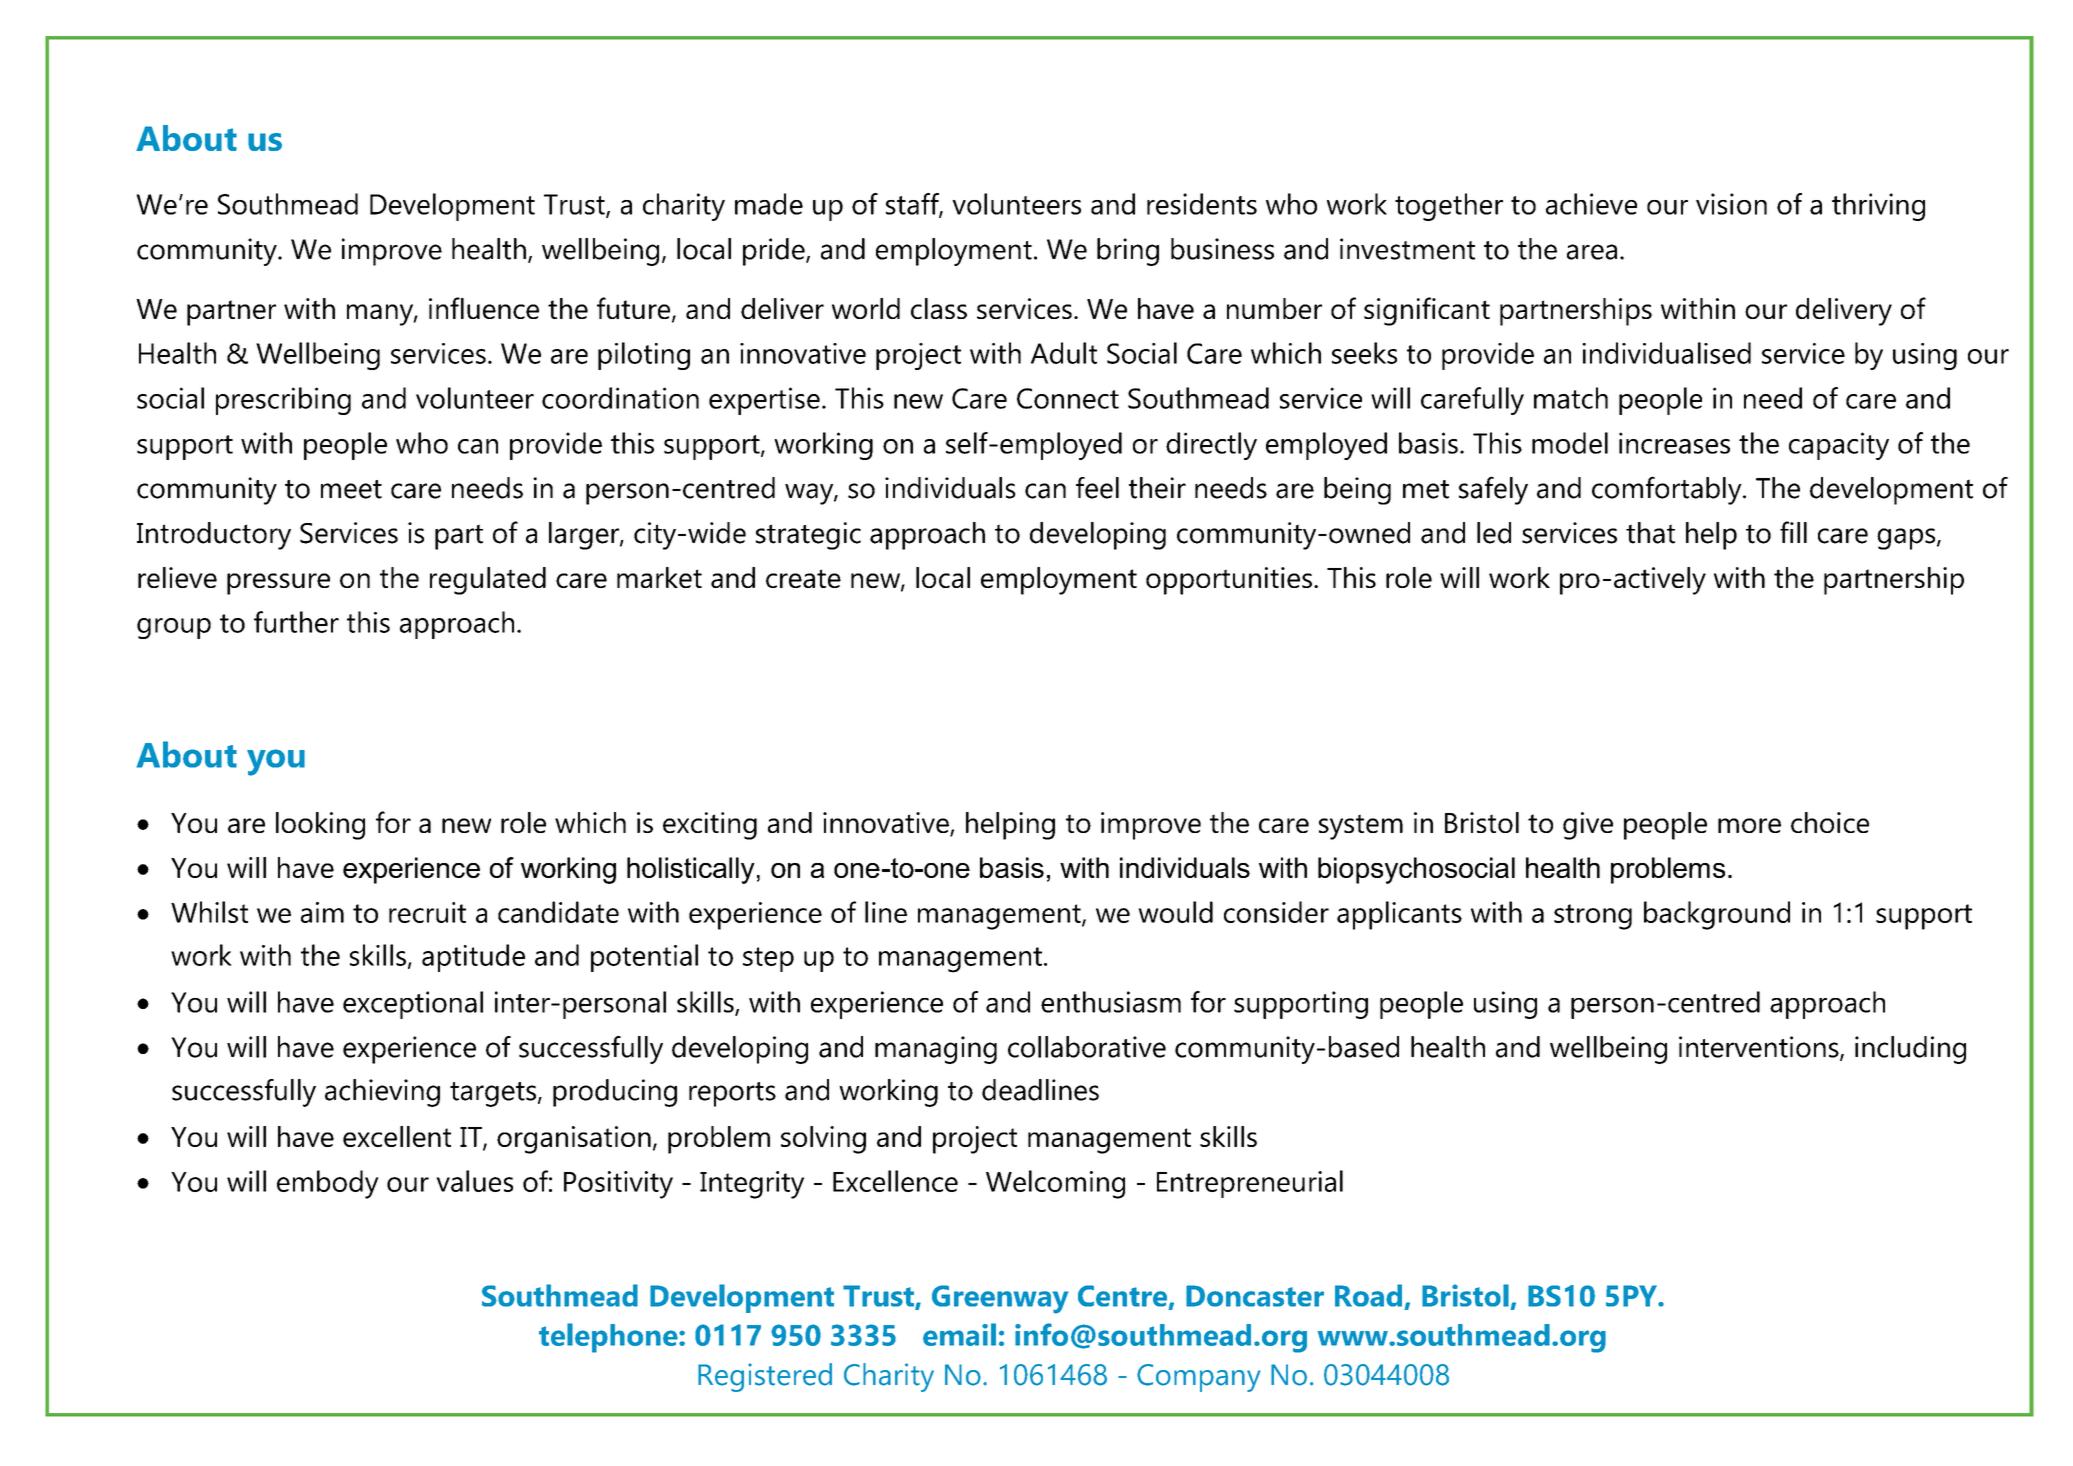  Describe the element at coordinates (1368, 1295) in the image. I see `Road` at that location.
